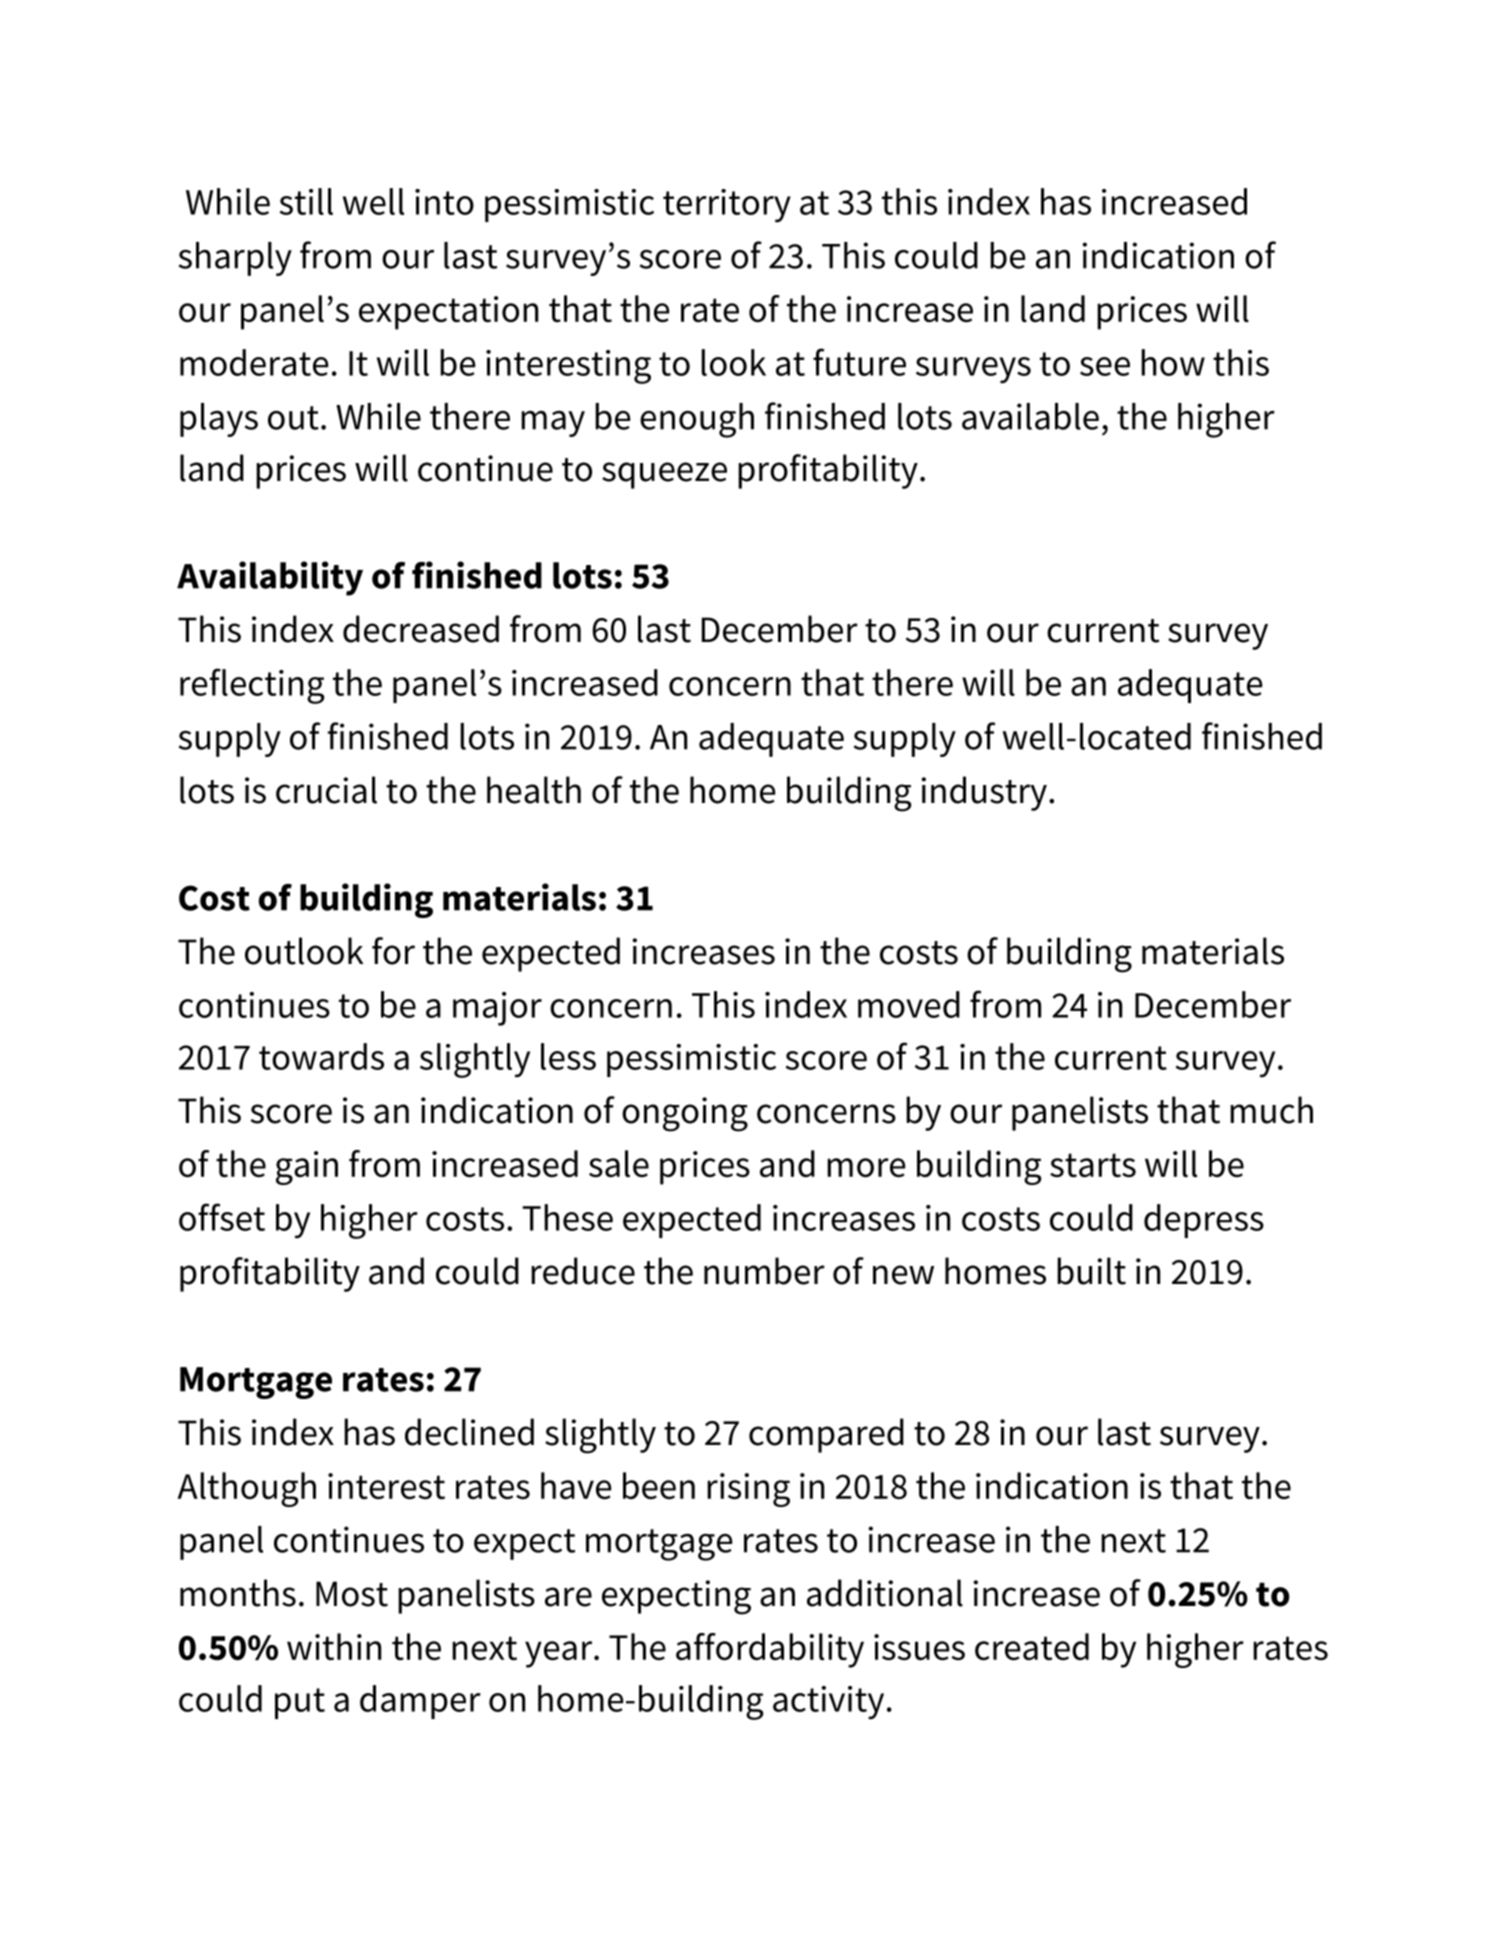 The height and width of the document is (1954, 1510). Describe the element at coordinates (770, 1650) in the document. I see `affordability` at that location.
